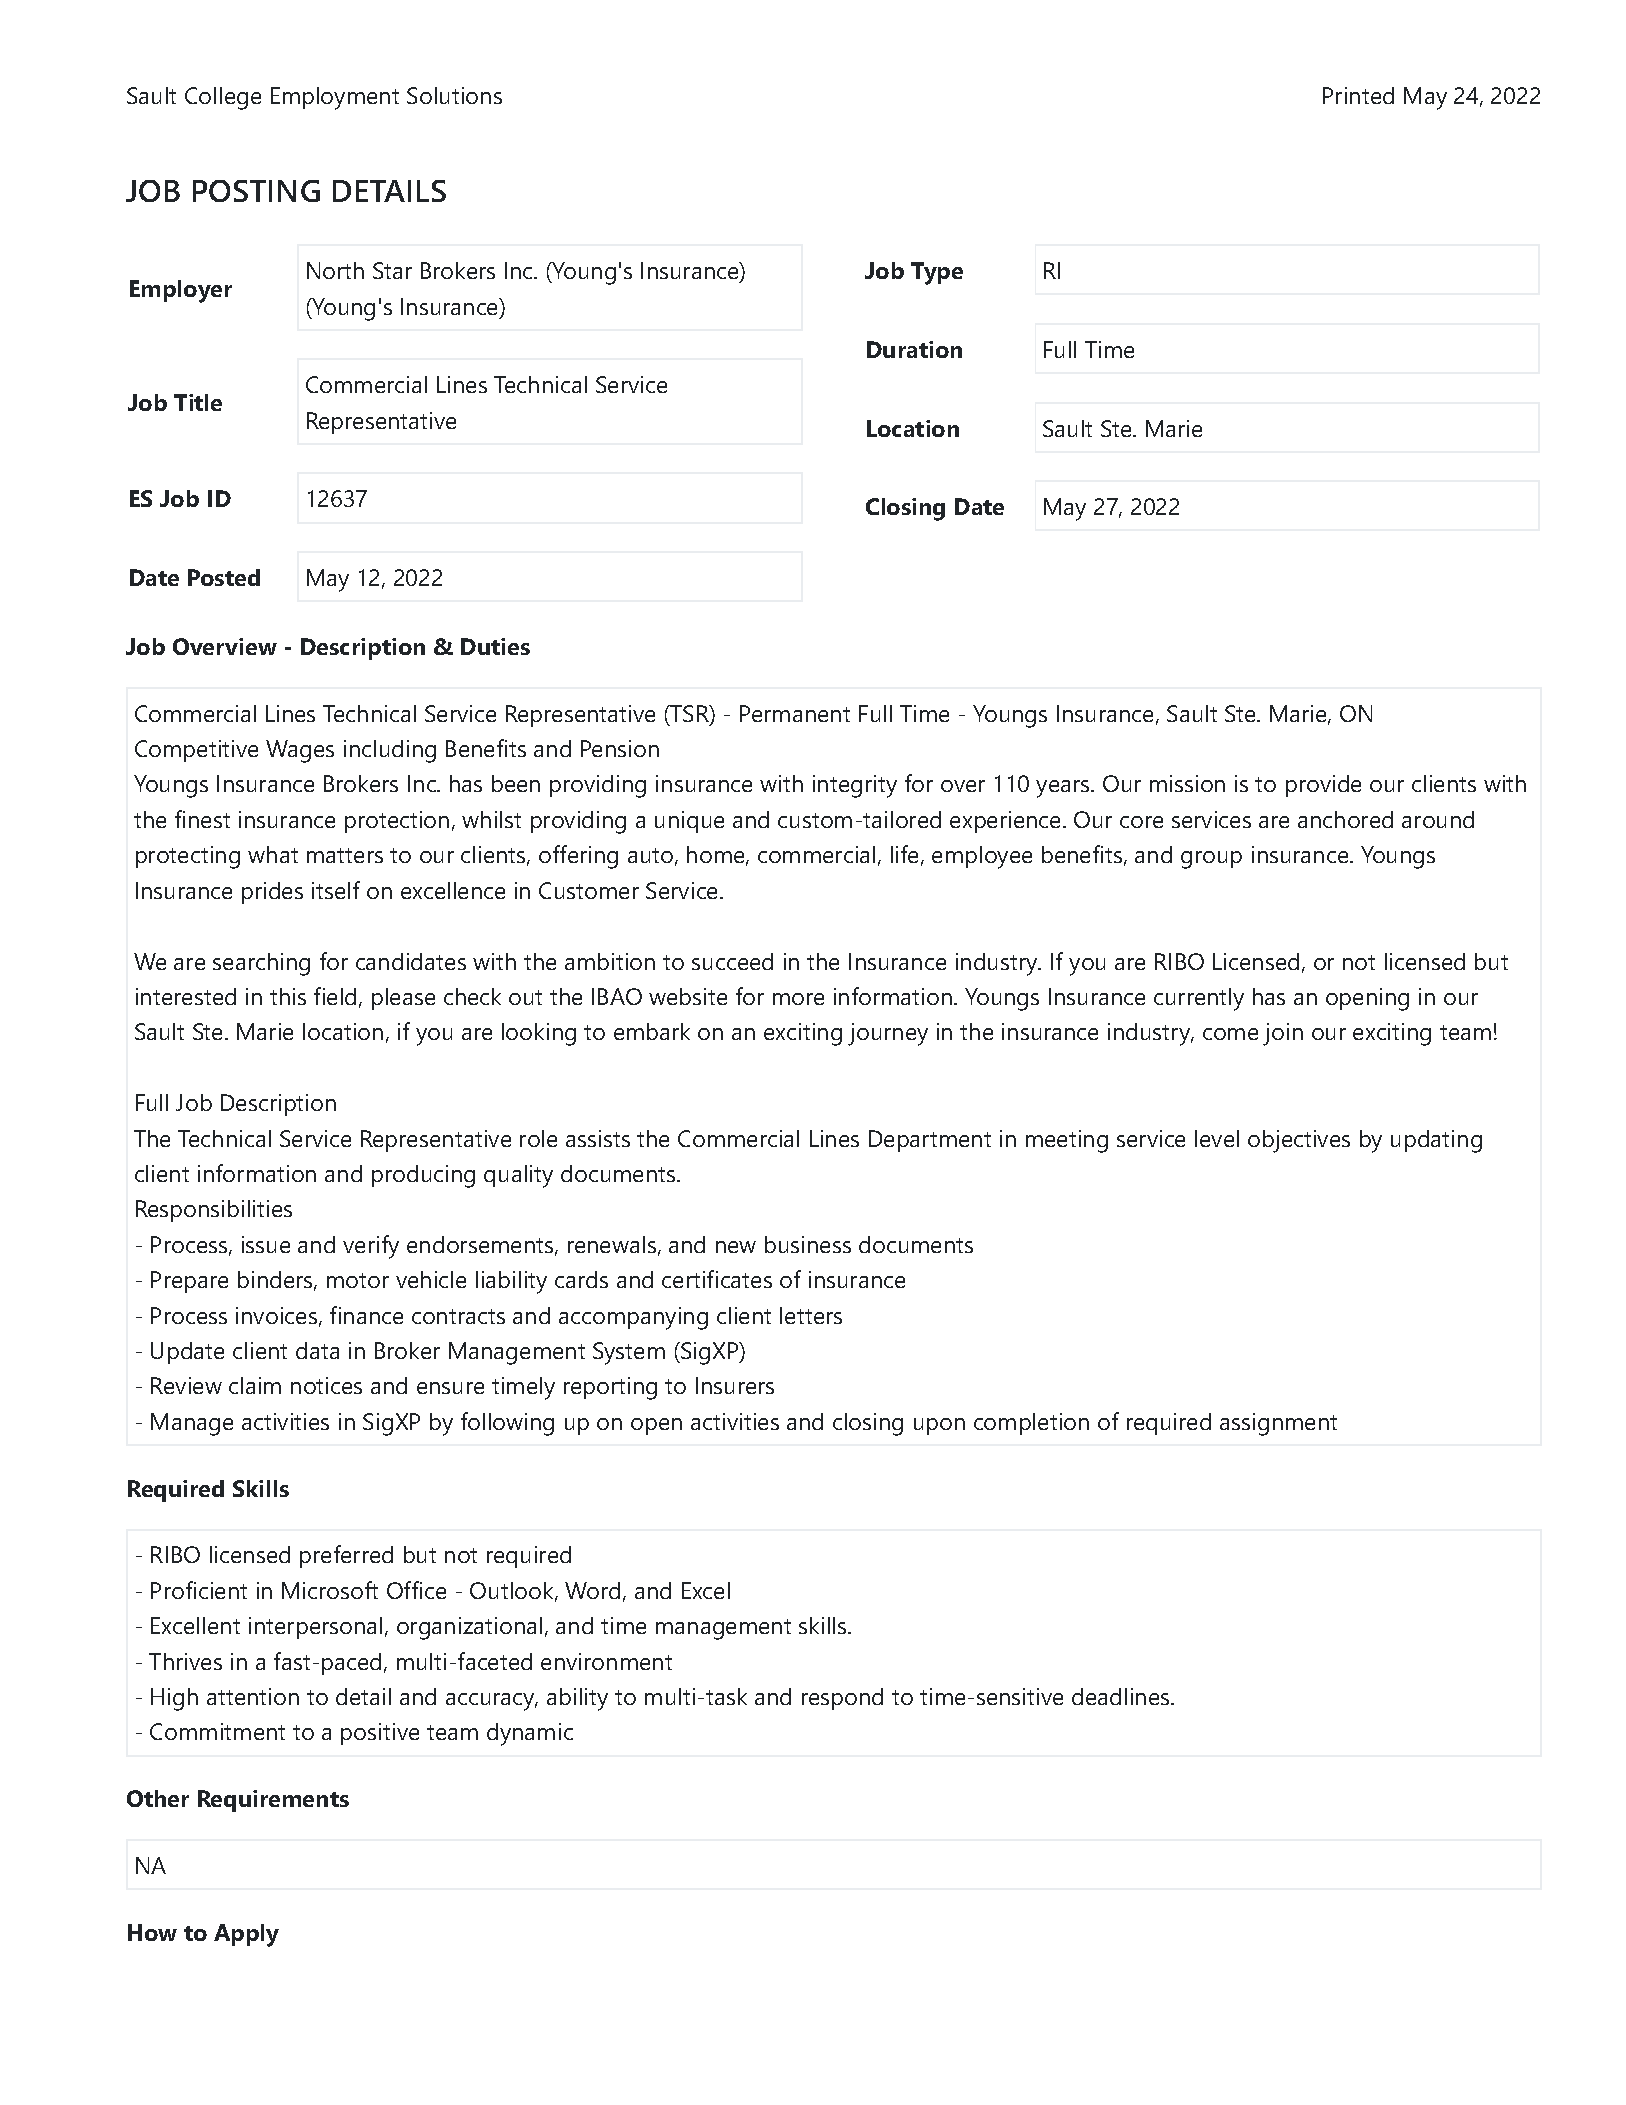 This image has height=2105, width=1626. I want to click on Apply, so click(246, 1935).
